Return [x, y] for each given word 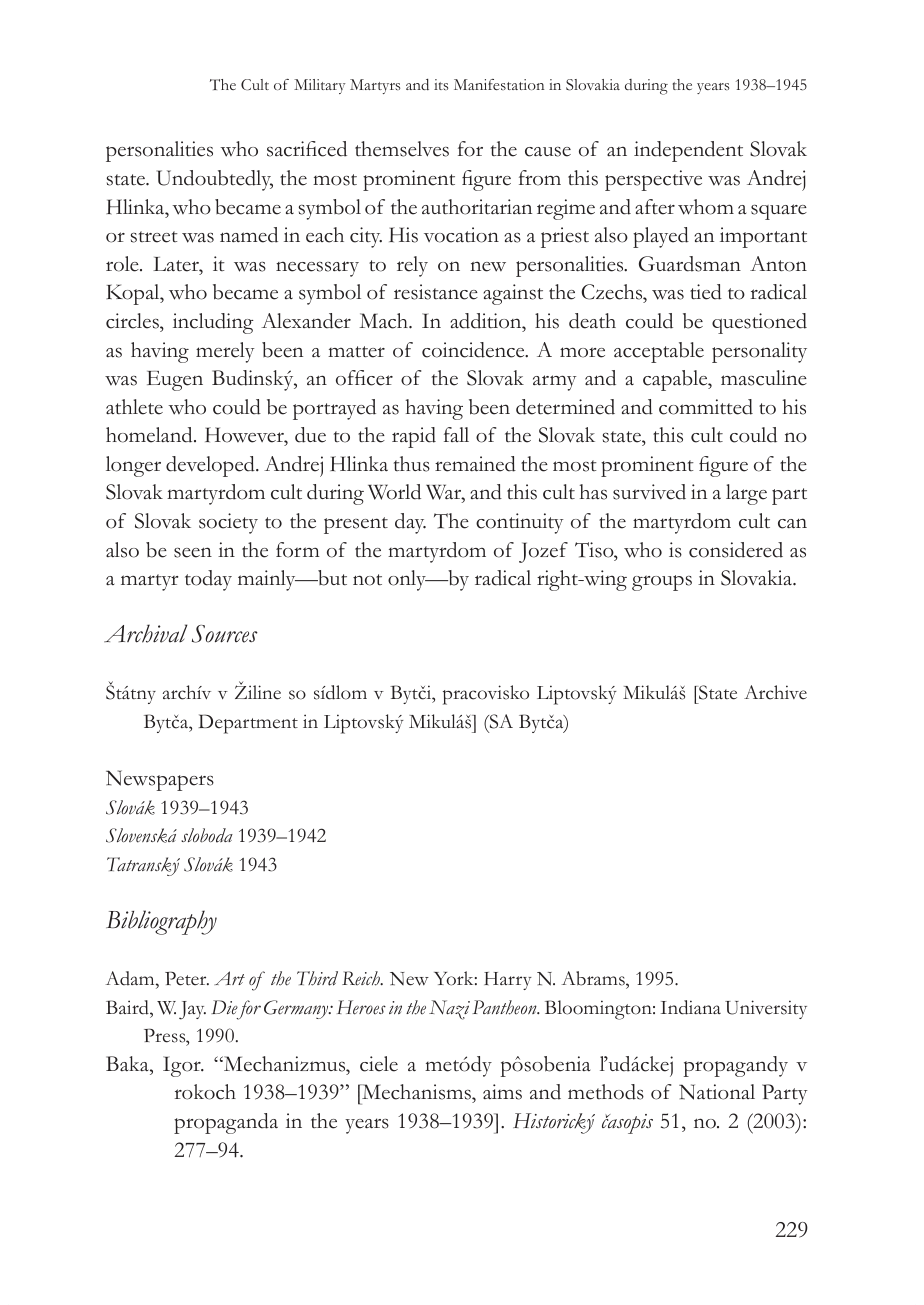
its [441, 85]
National [717, 1092]
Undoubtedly [215, 180]
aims [502, 1092]
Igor [183, 1066]
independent [688, 151]
